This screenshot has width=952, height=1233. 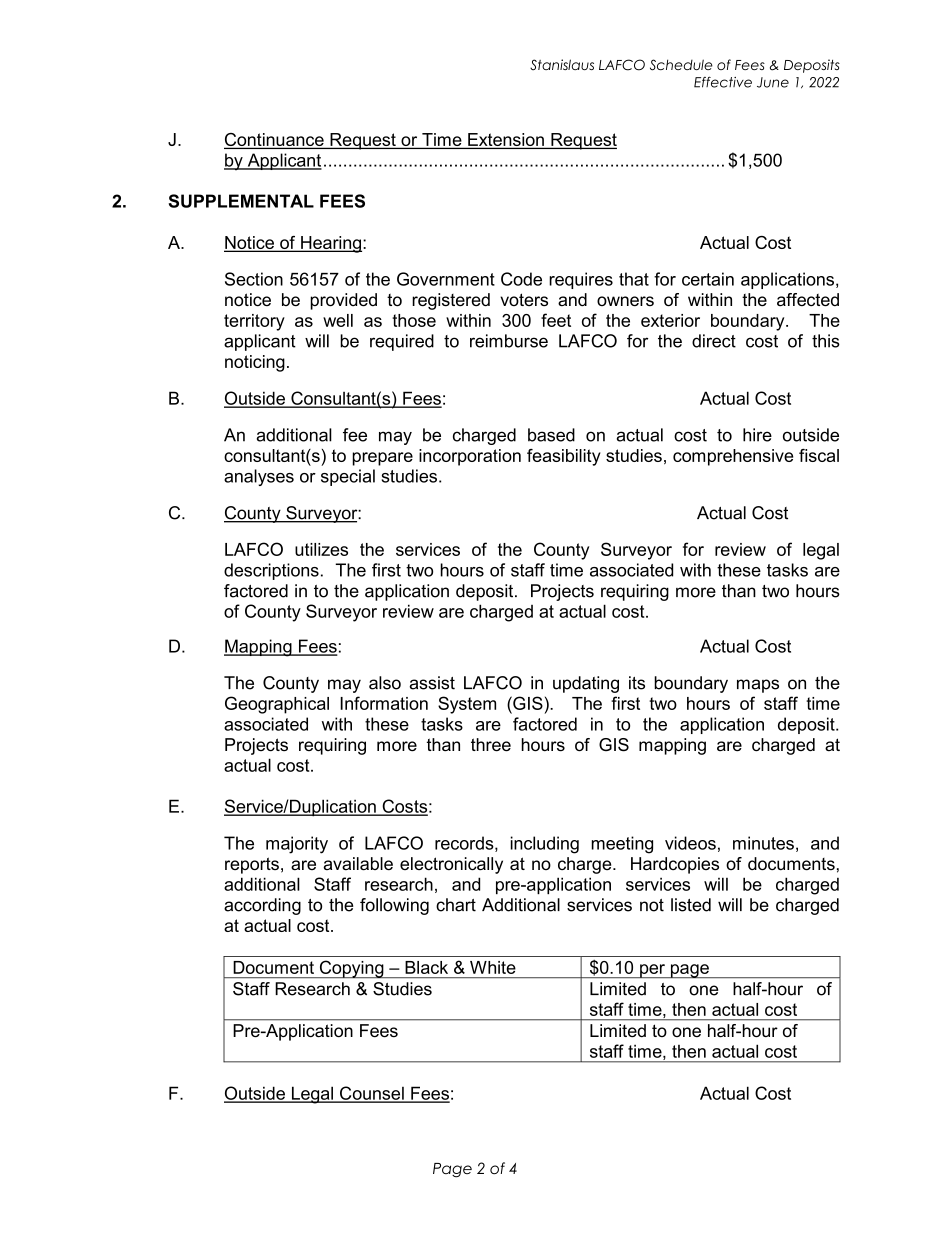 I want to click on Extension, so click(x=506, y=141).
